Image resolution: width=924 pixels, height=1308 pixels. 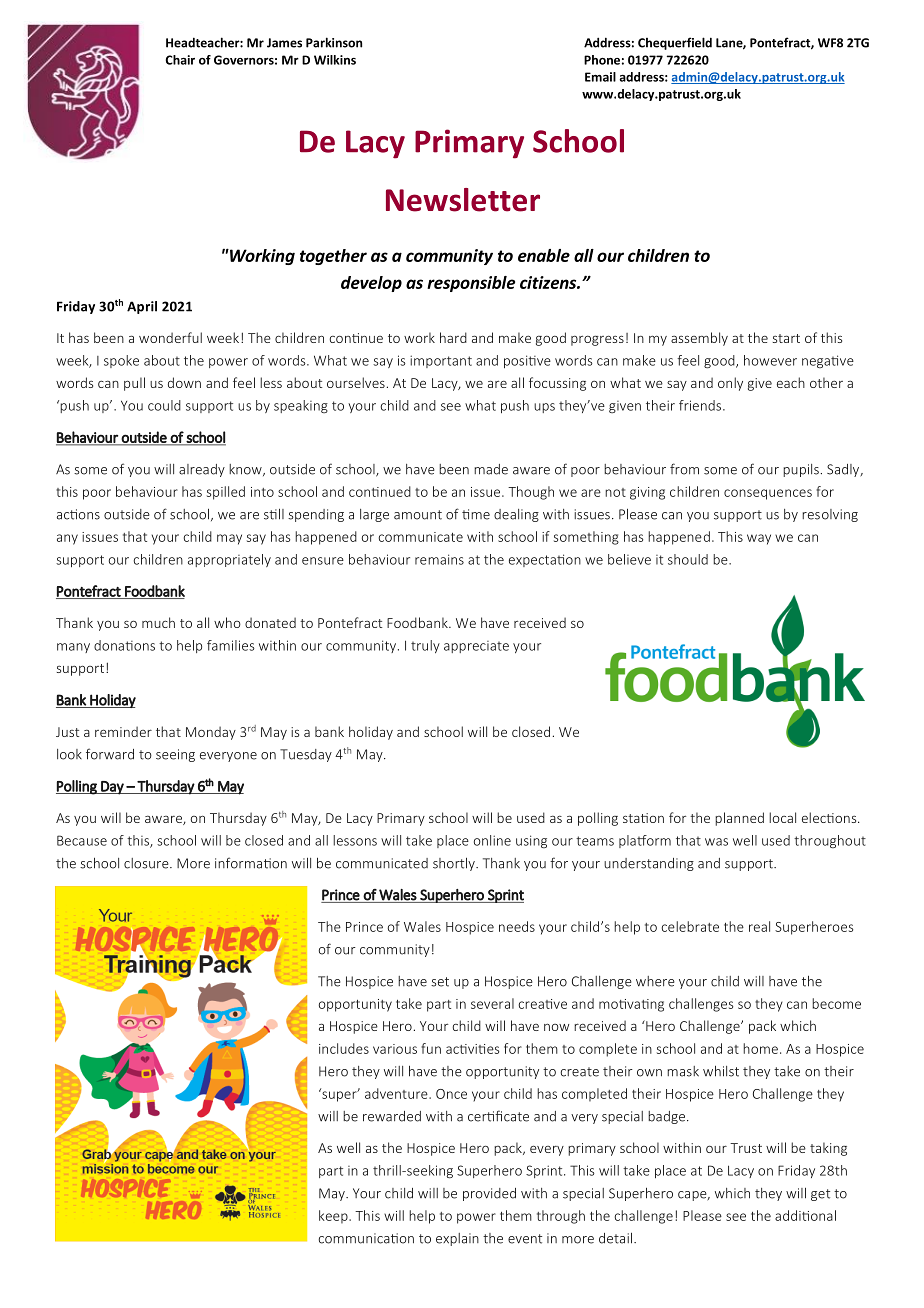 I want to click on appreciate, so click(x=476, y=647).
